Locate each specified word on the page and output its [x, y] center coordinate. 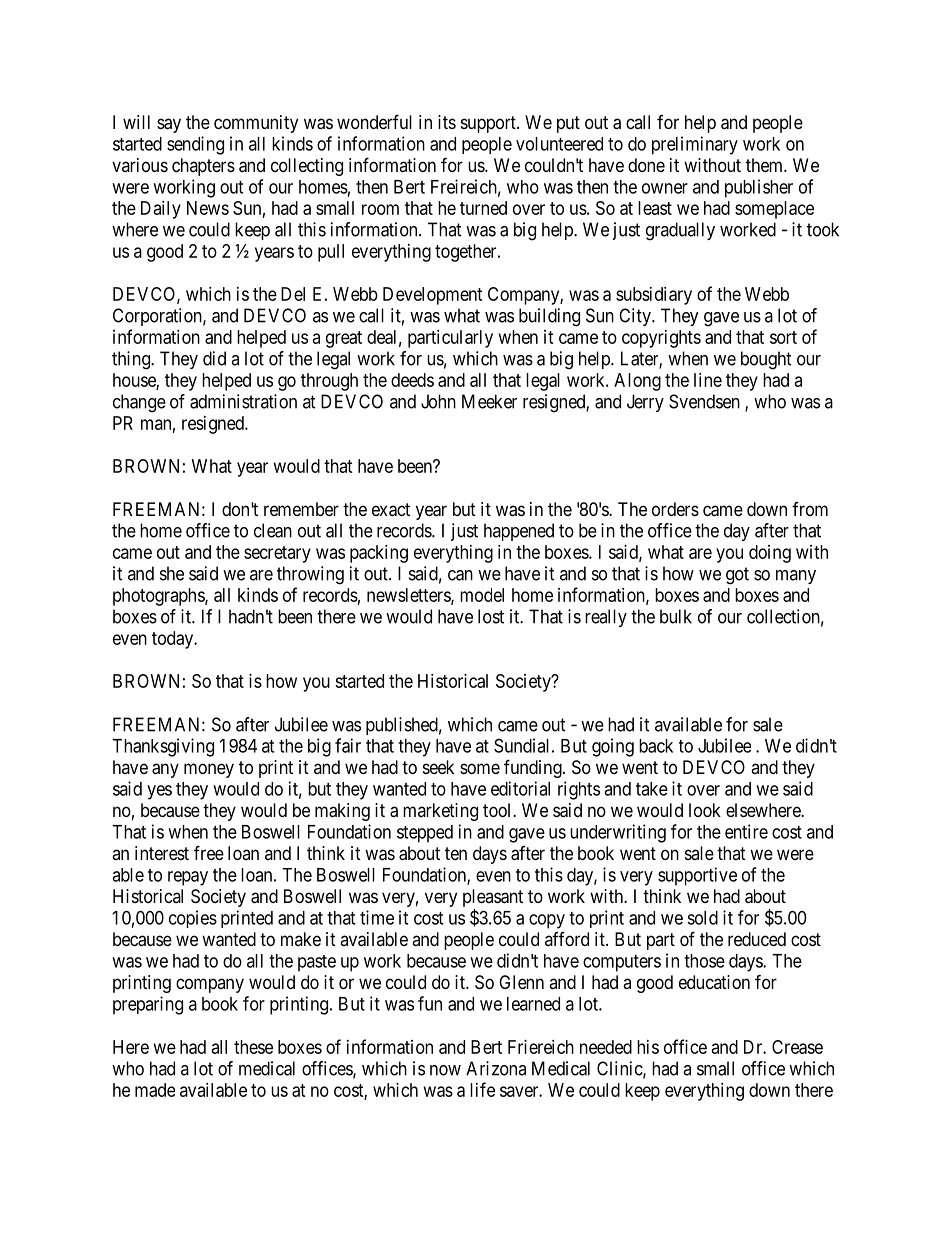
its [447, 122]
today [174, 640]
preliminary [695, 145]
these [253, 1047]
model [482, 595]
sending [195, 145]
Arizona [496, 1068]
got [737, 576]
